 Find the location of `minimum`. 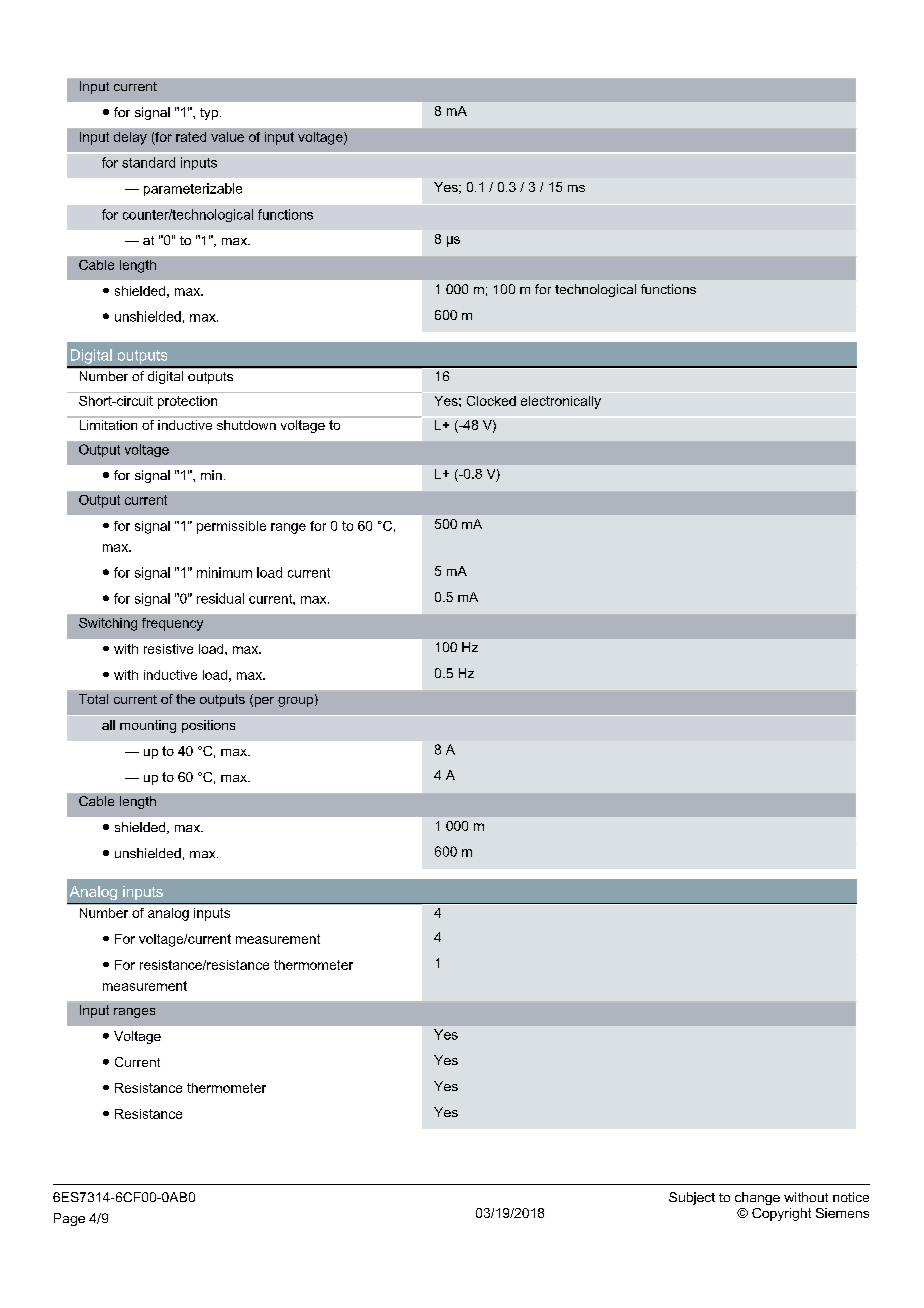

minimum is located at coordinates (224, 572).
